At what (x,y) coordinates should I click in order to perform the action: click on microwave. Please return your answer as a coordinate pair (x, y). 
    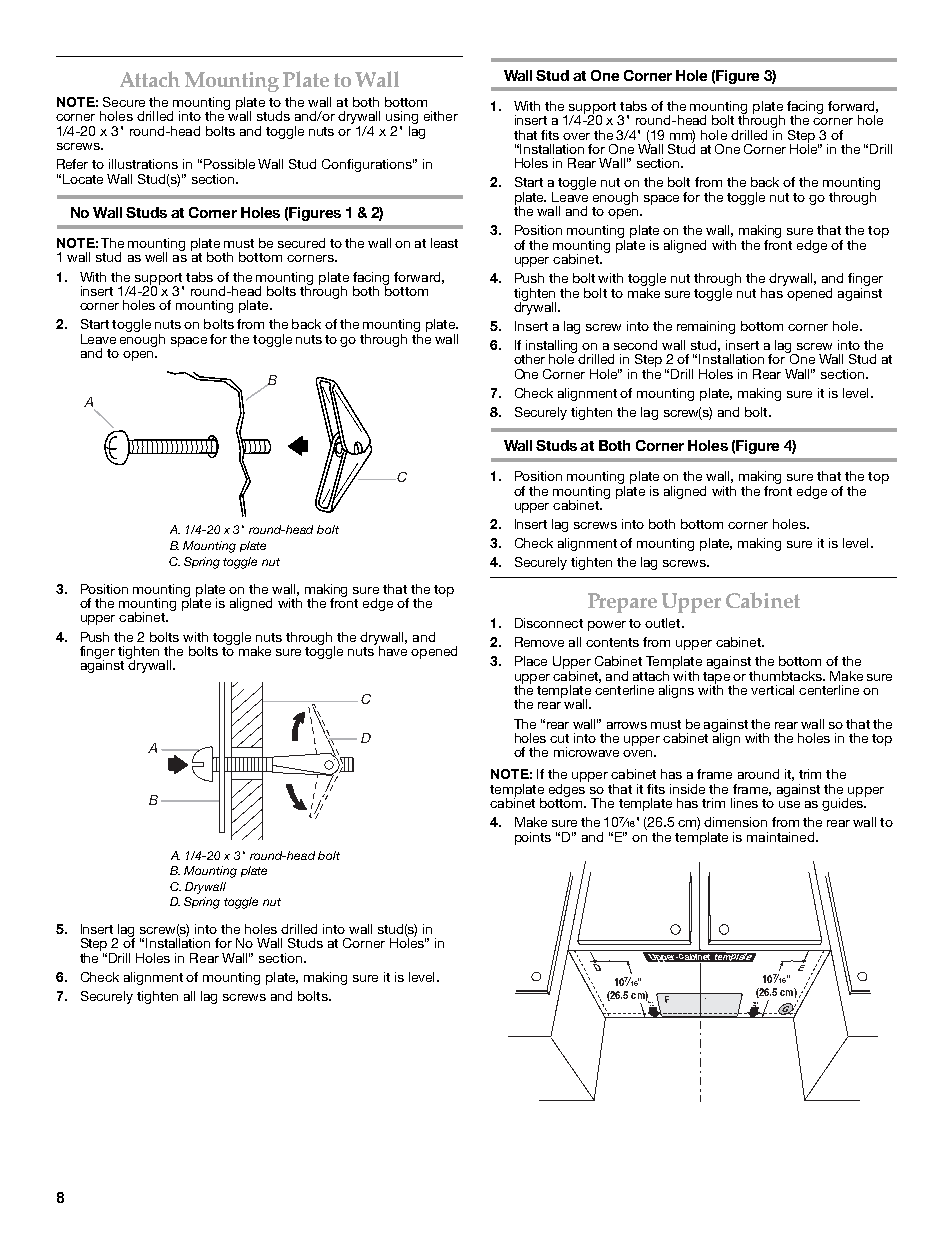
    Looking at the image, I should click on (586, 752).
